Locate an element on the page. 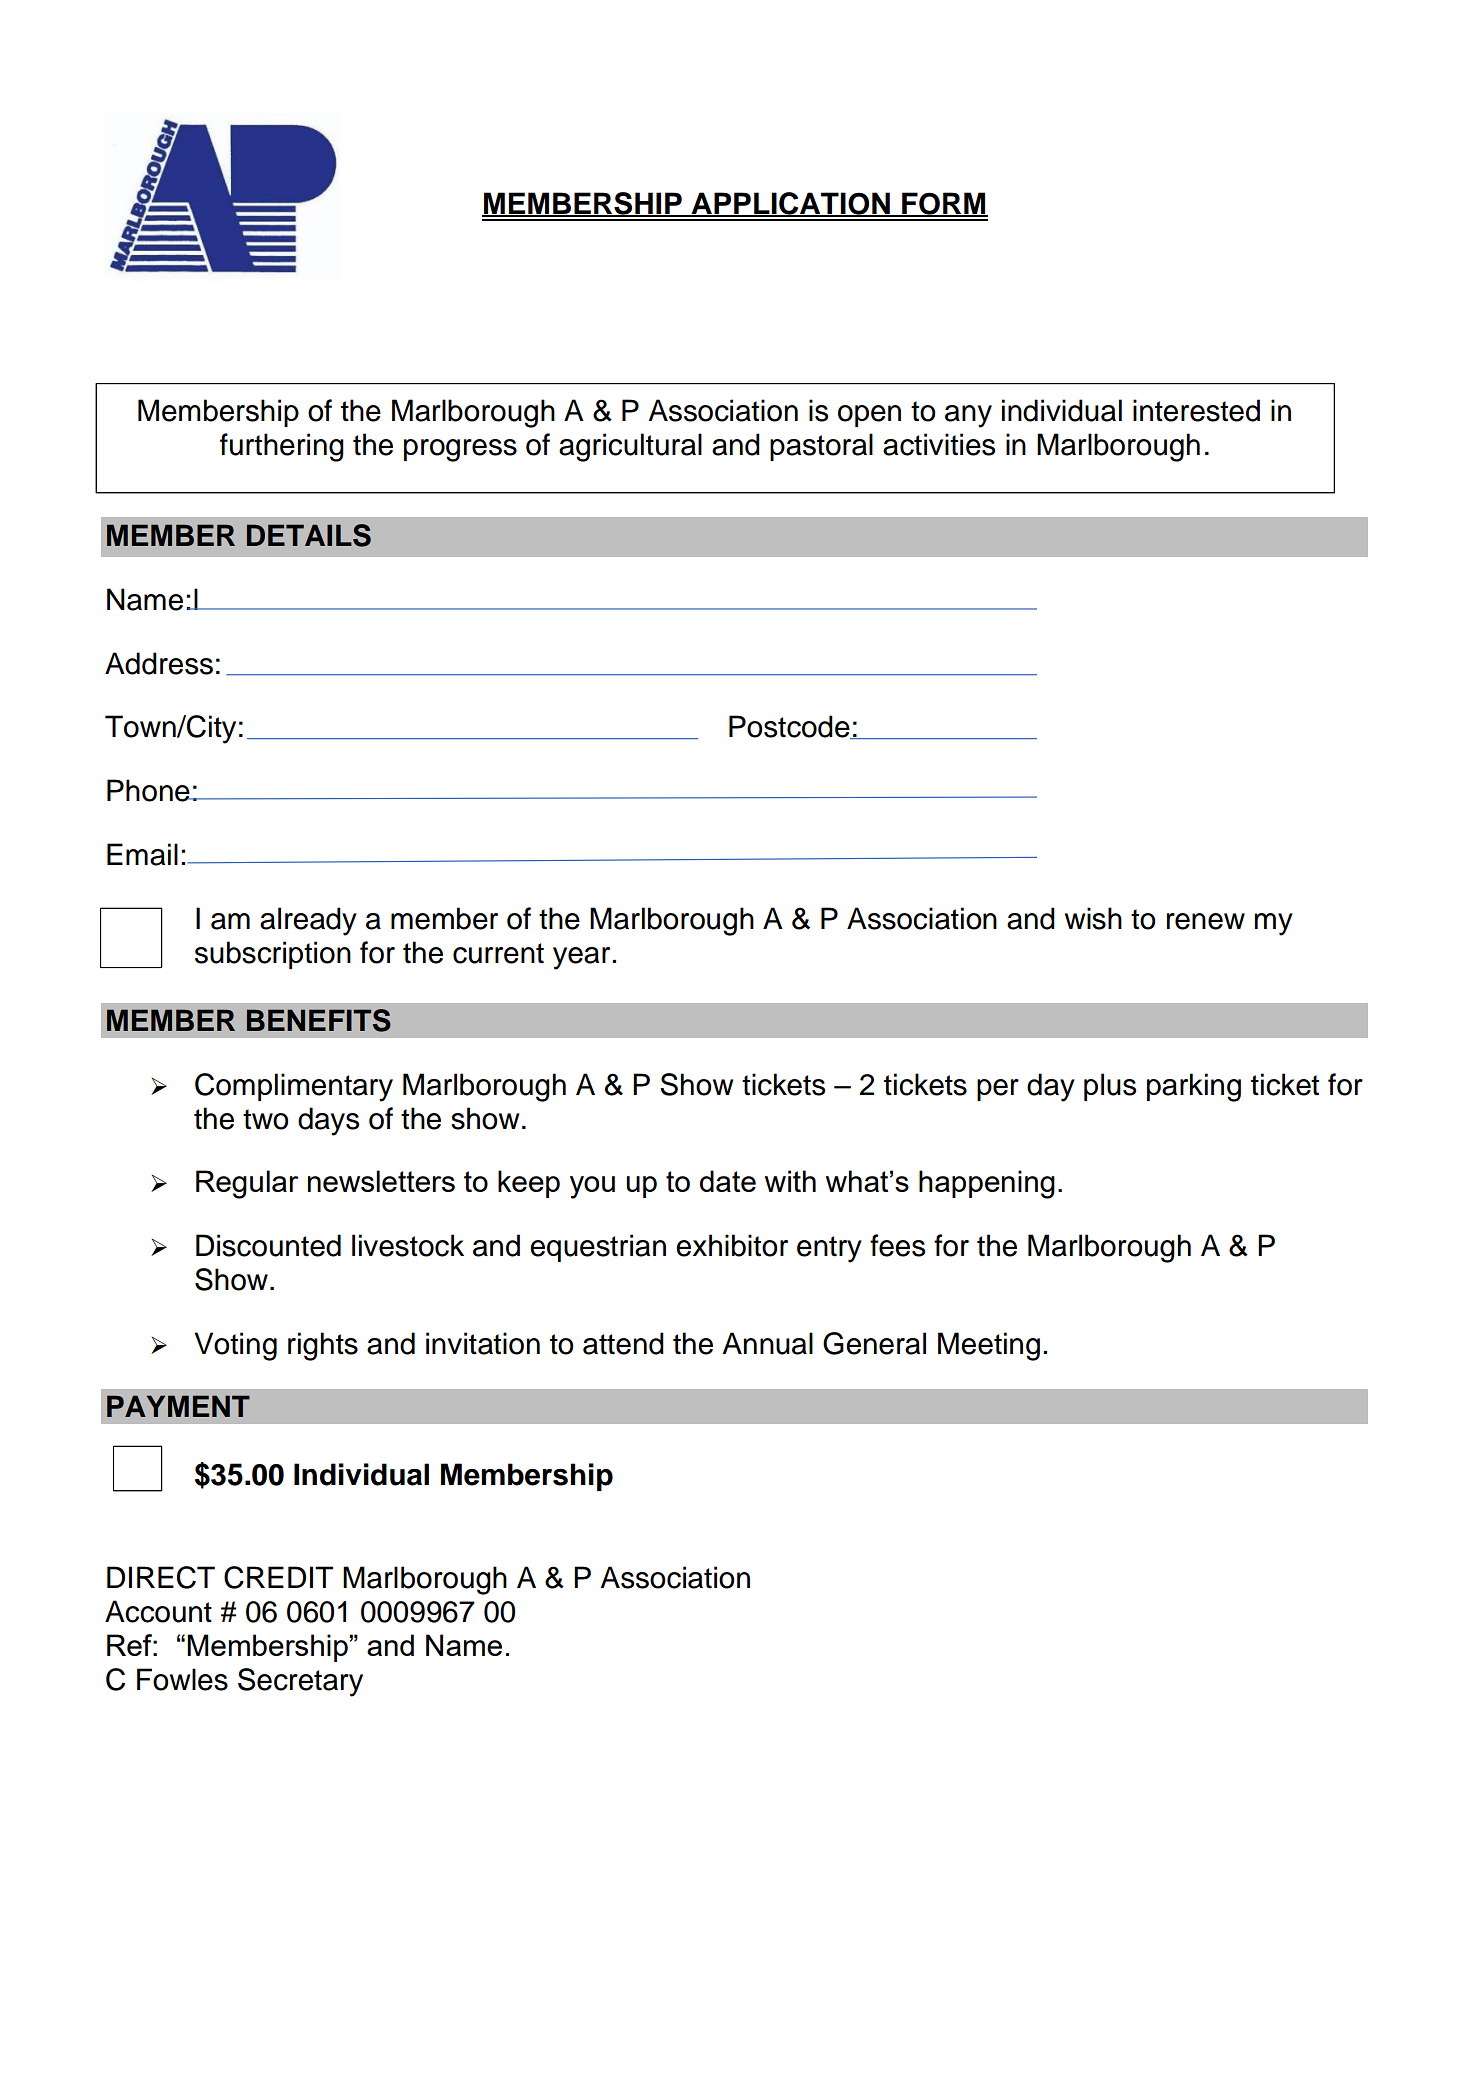 Image resolution: width=1469 pixels, height=2077 pixels. activities is located at coordinates (939, 444).
